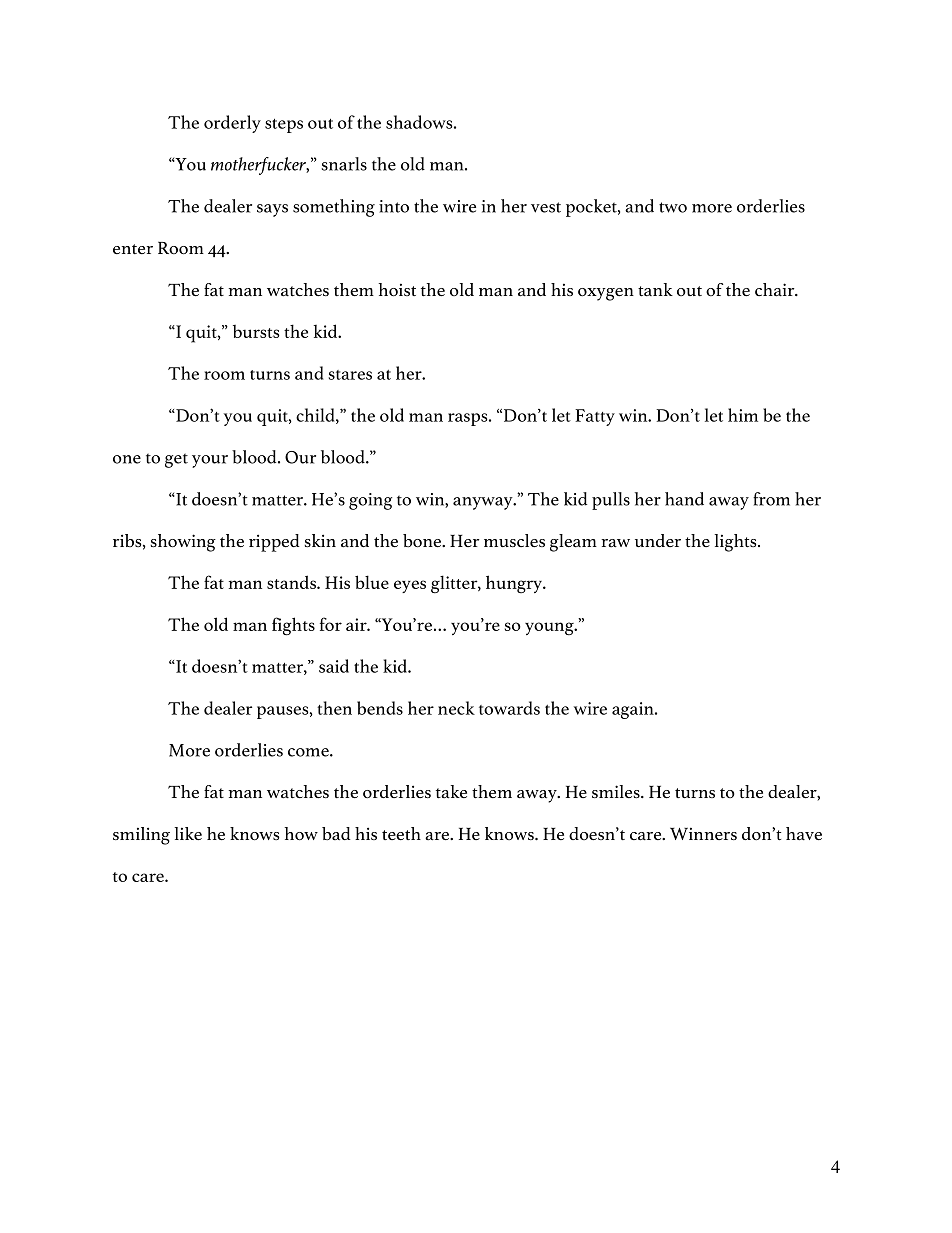  I want to click on like, so click(188, 833).
